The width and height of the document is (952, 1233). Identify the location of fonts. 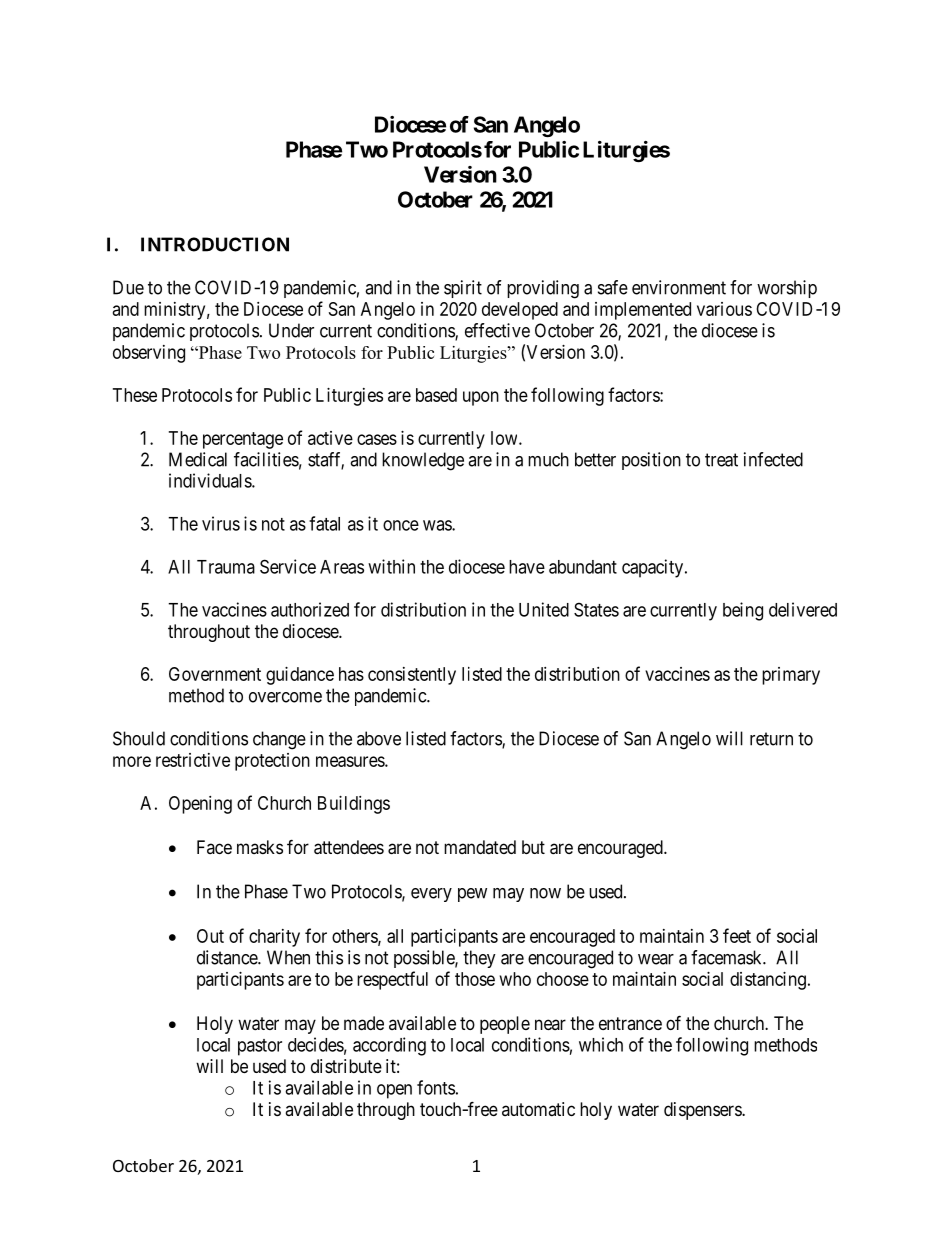
(436, 1087).
